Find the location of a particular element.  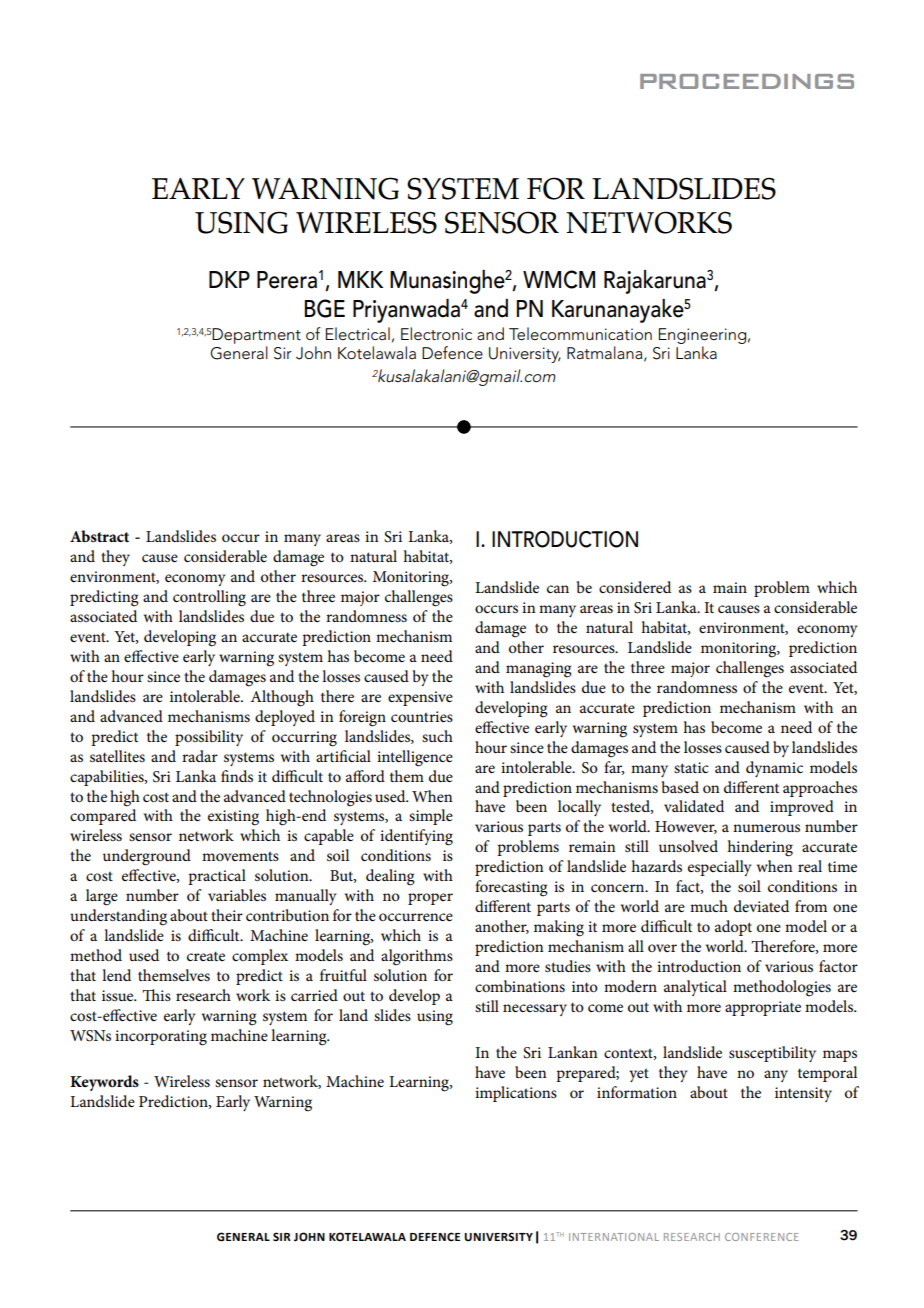

Telecommunication is located at coordinates (580, 334).
